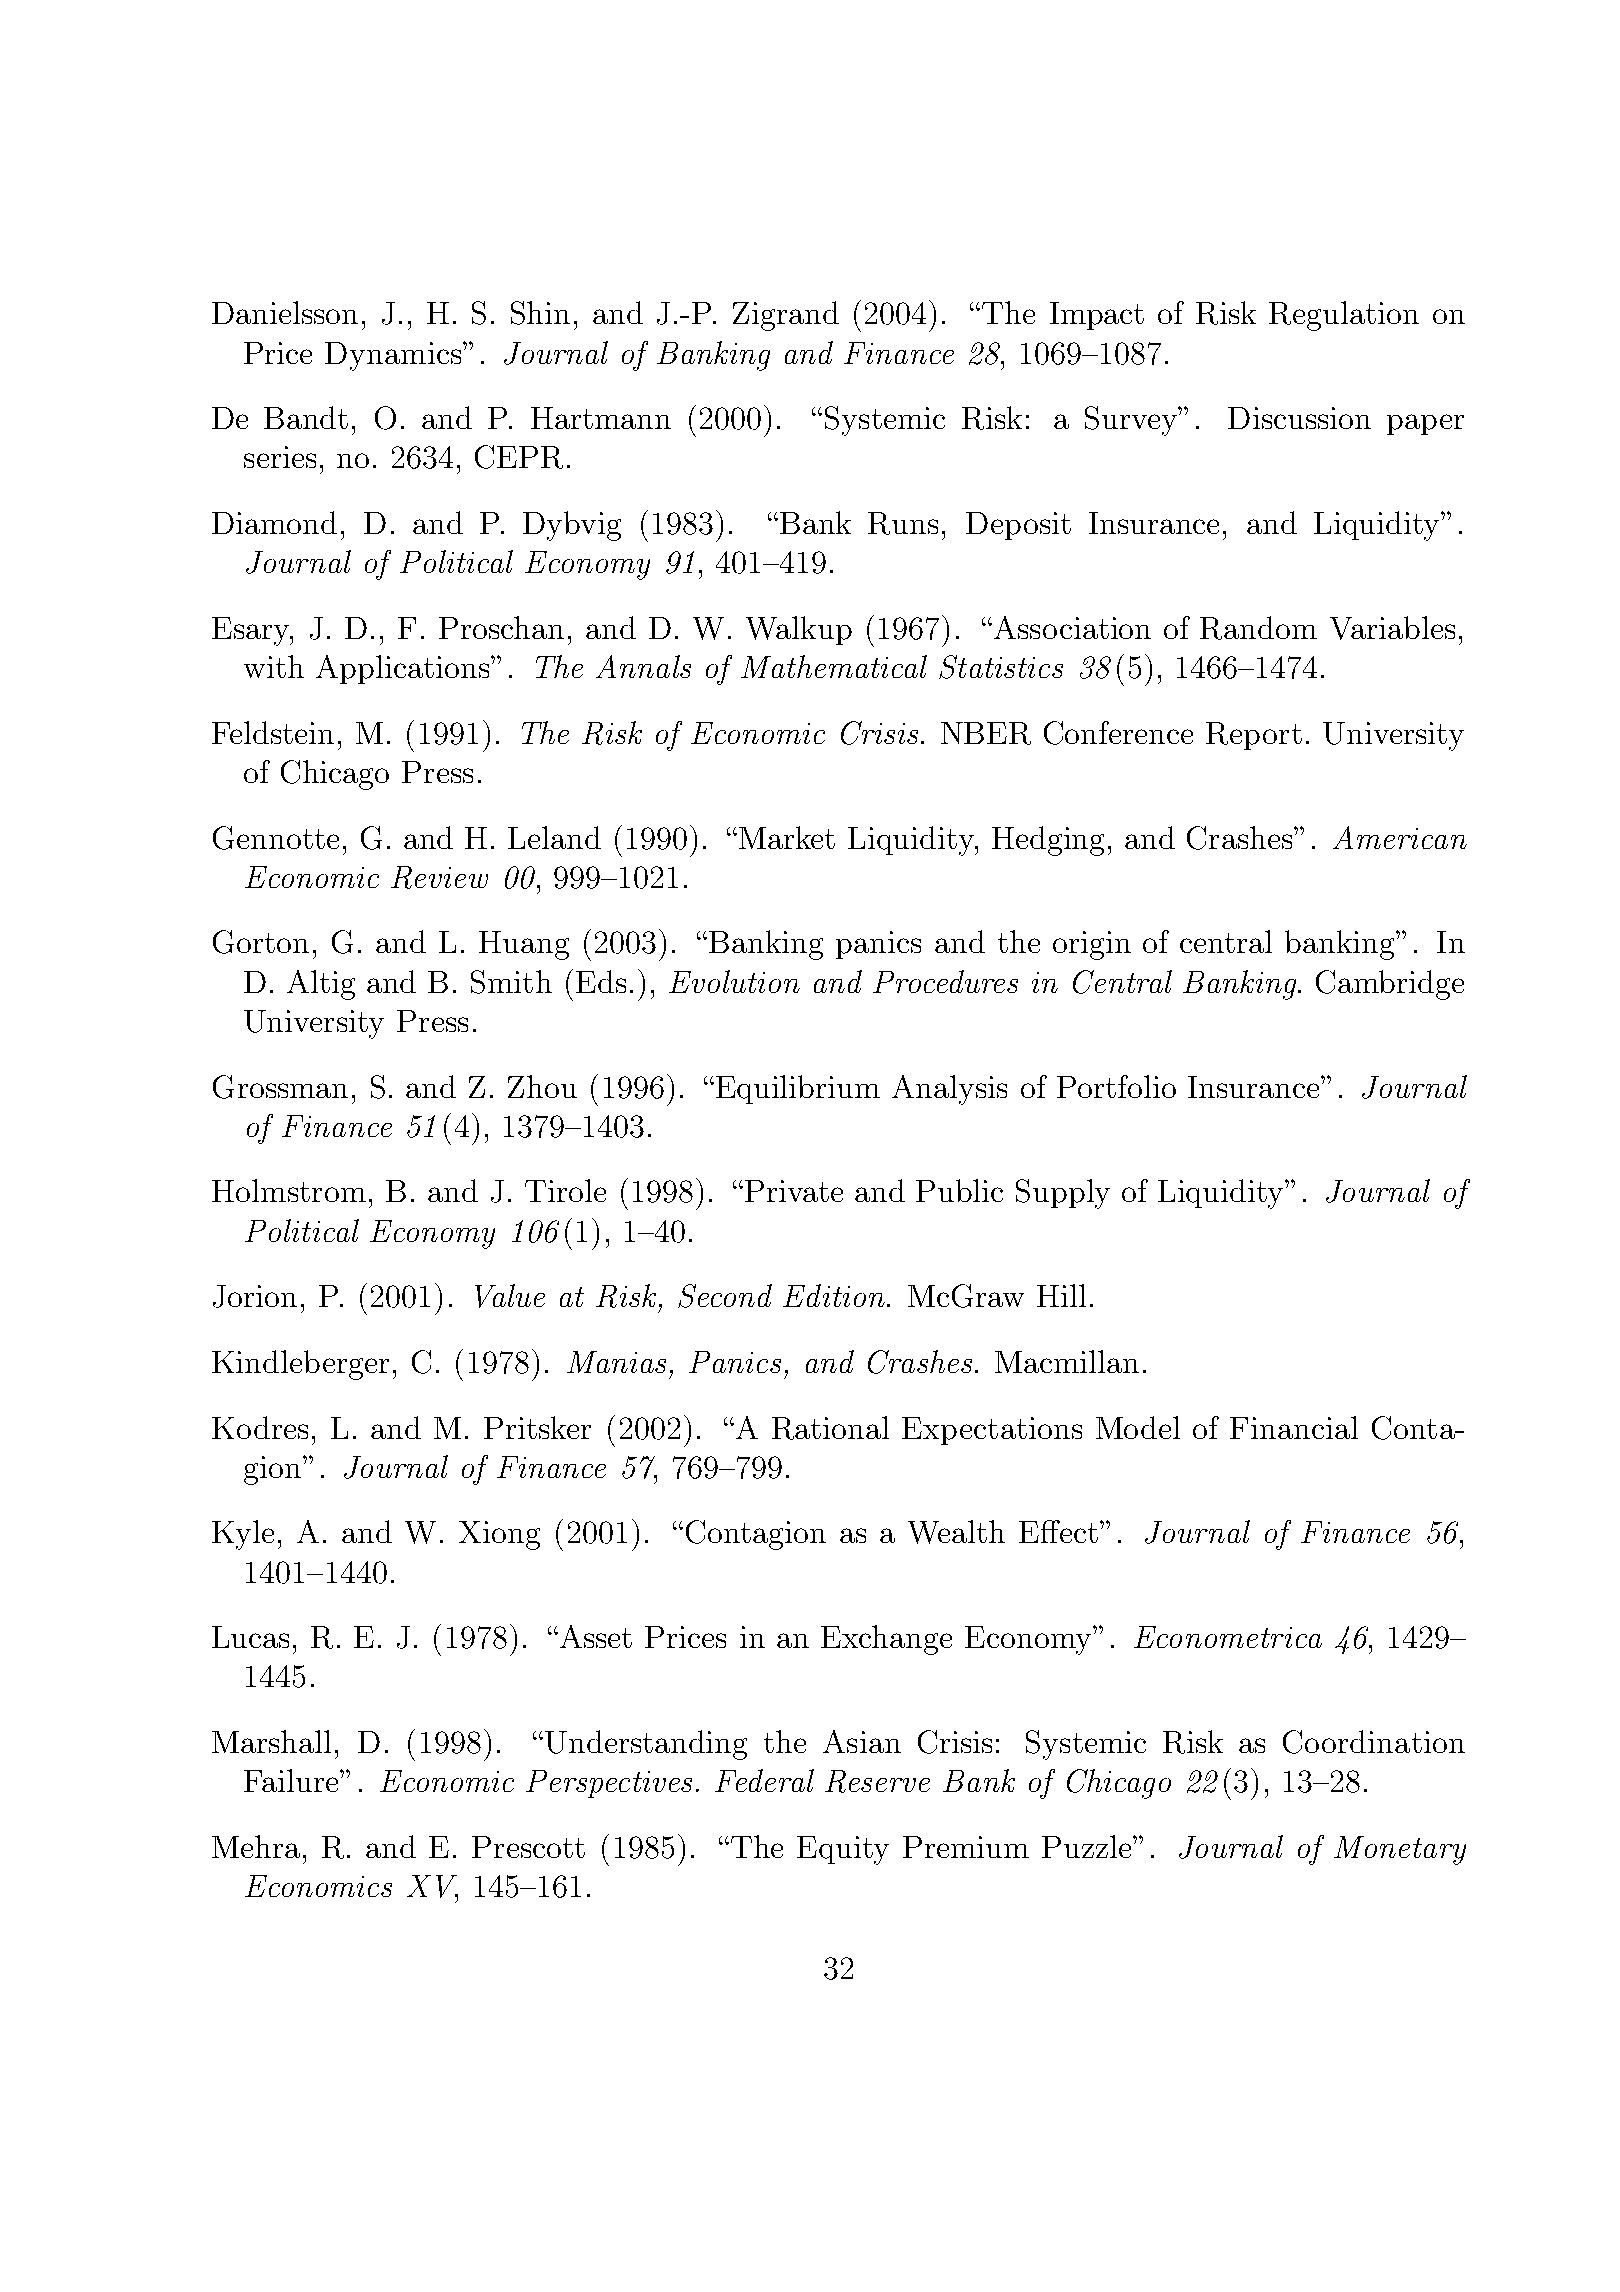 The height and width of the image is (2292, 1620). I want to click on Private, so click(794, 1191).
